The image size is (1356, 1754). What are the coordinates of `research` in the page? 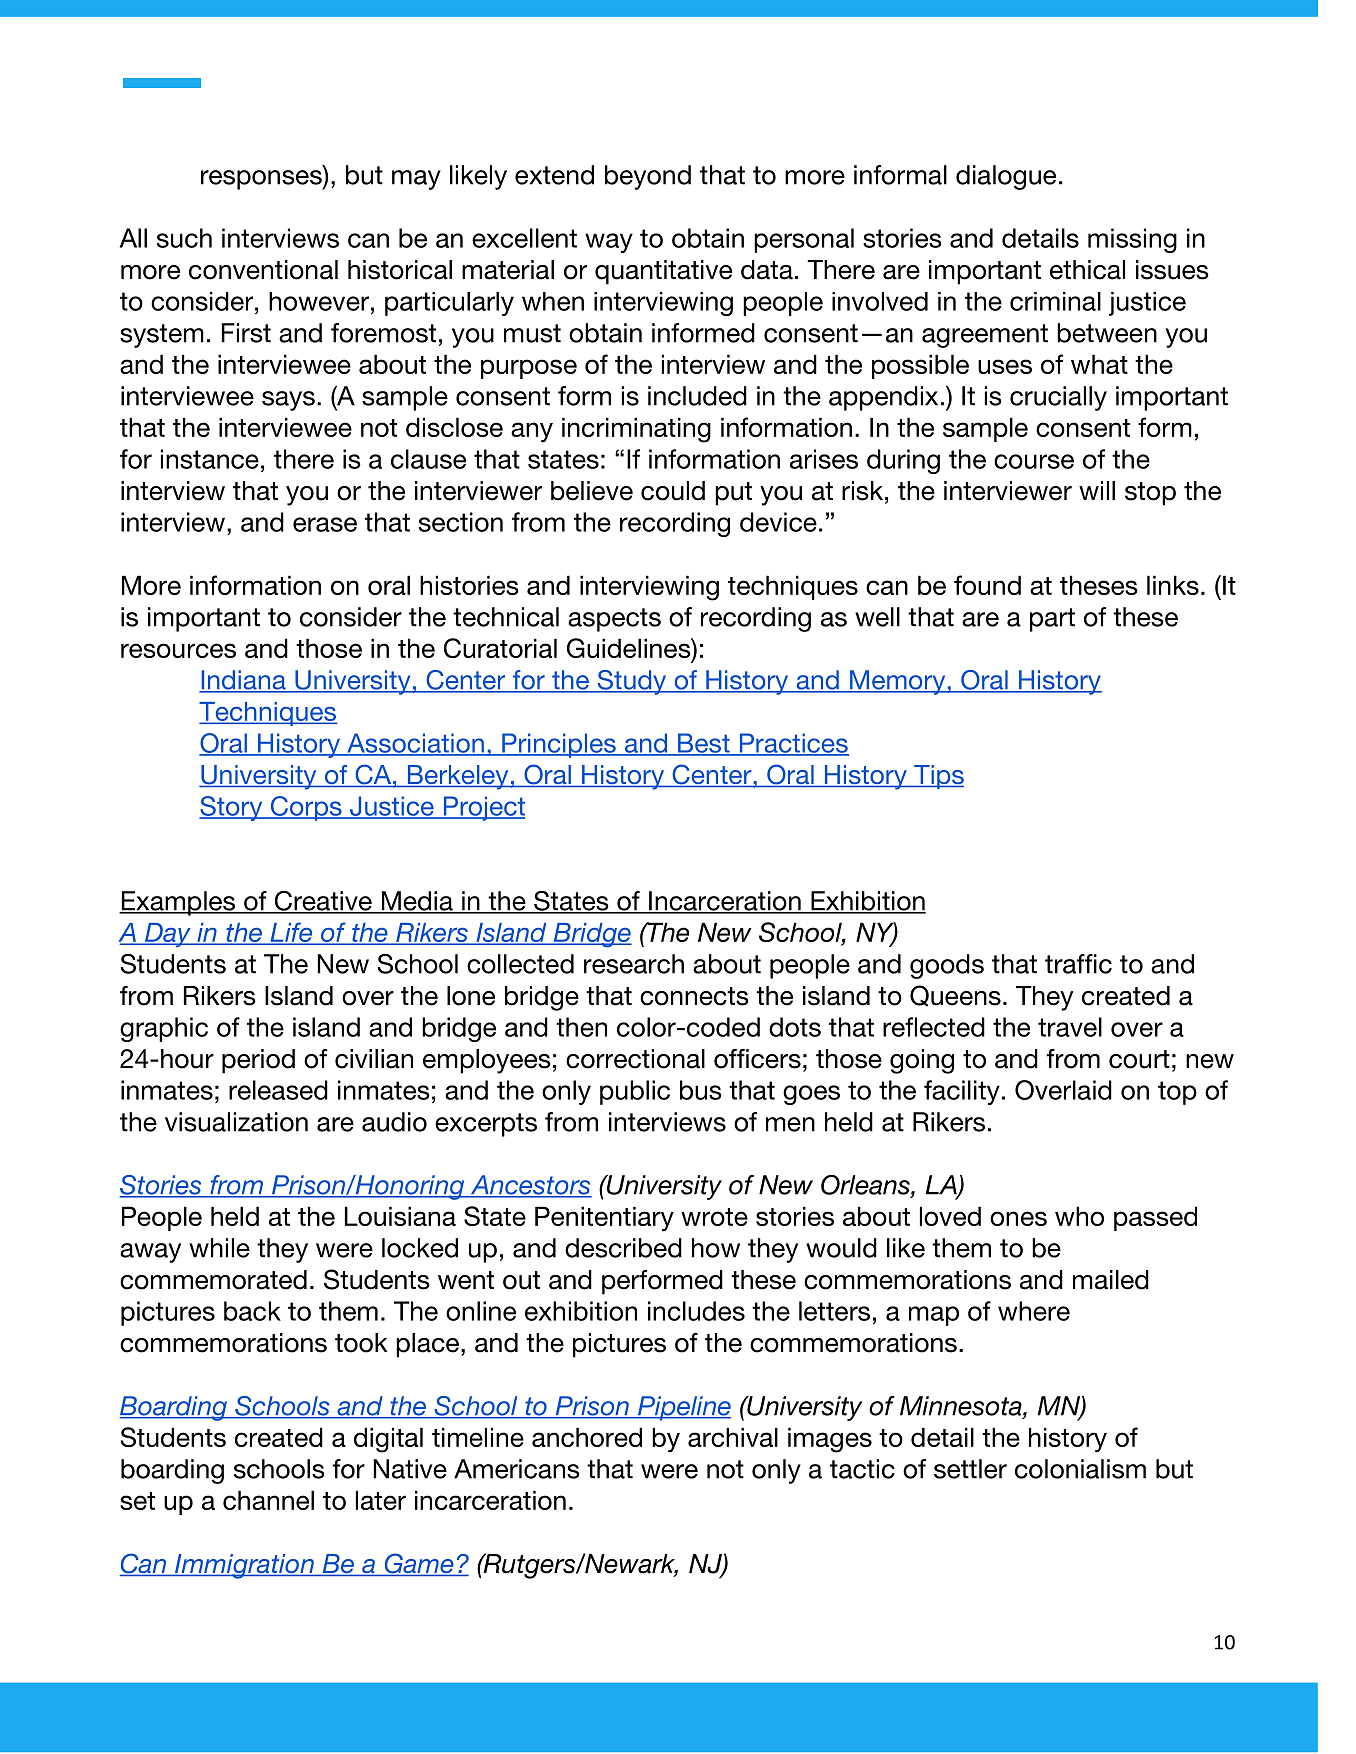 It's located at (634, 964).
